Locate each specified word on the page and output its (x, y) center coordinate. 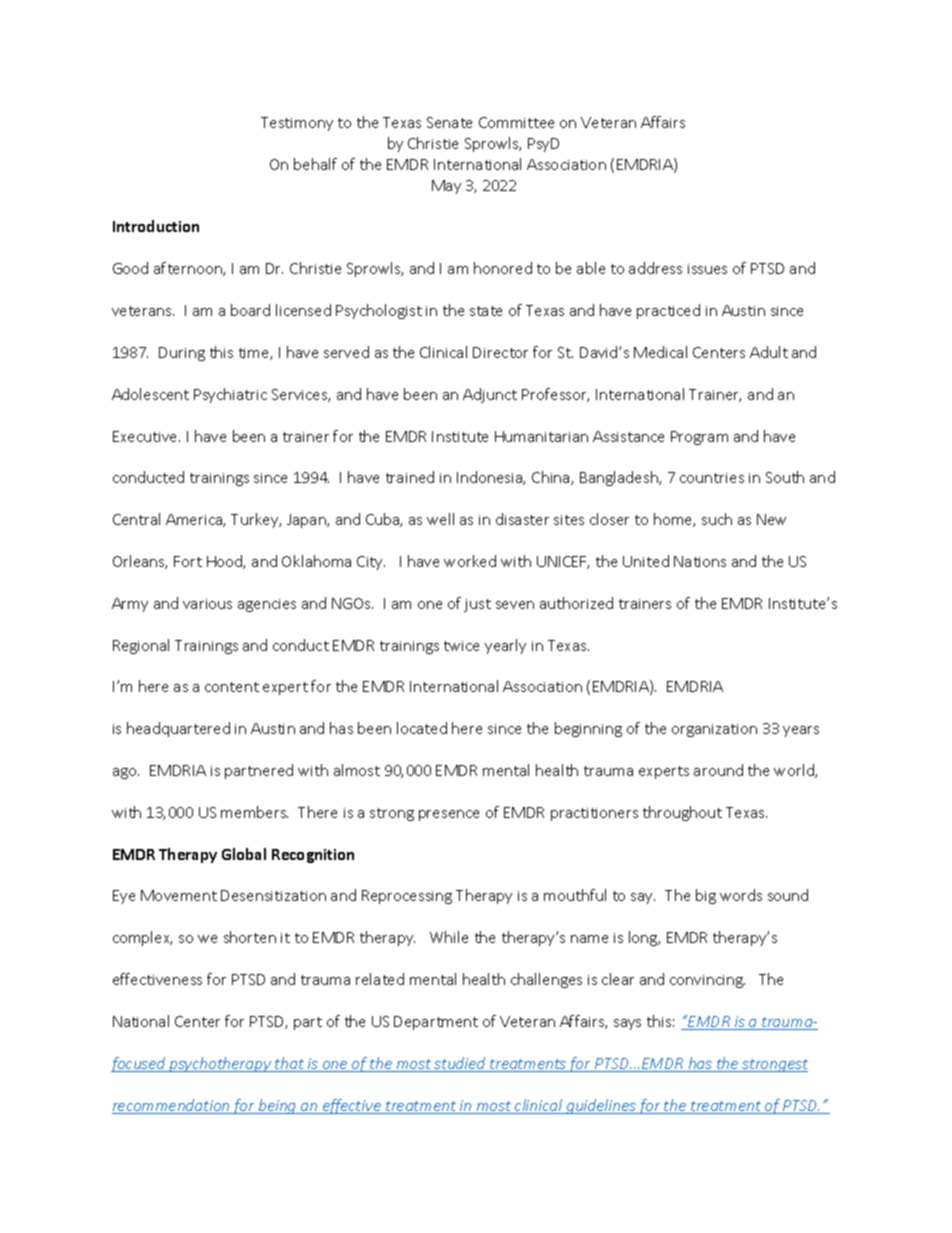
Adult (769, 352)
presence (449, 815)
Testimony (297, 124)
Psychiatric (230, 395)
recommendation (172, 1106)
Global (244, 854)
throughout (682, 813)
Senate (449, 122)
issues (707, 269)
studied (460, 1064)
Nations (700, 561)
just (477, 605)
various (207, 604)
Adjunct (490, 395)
